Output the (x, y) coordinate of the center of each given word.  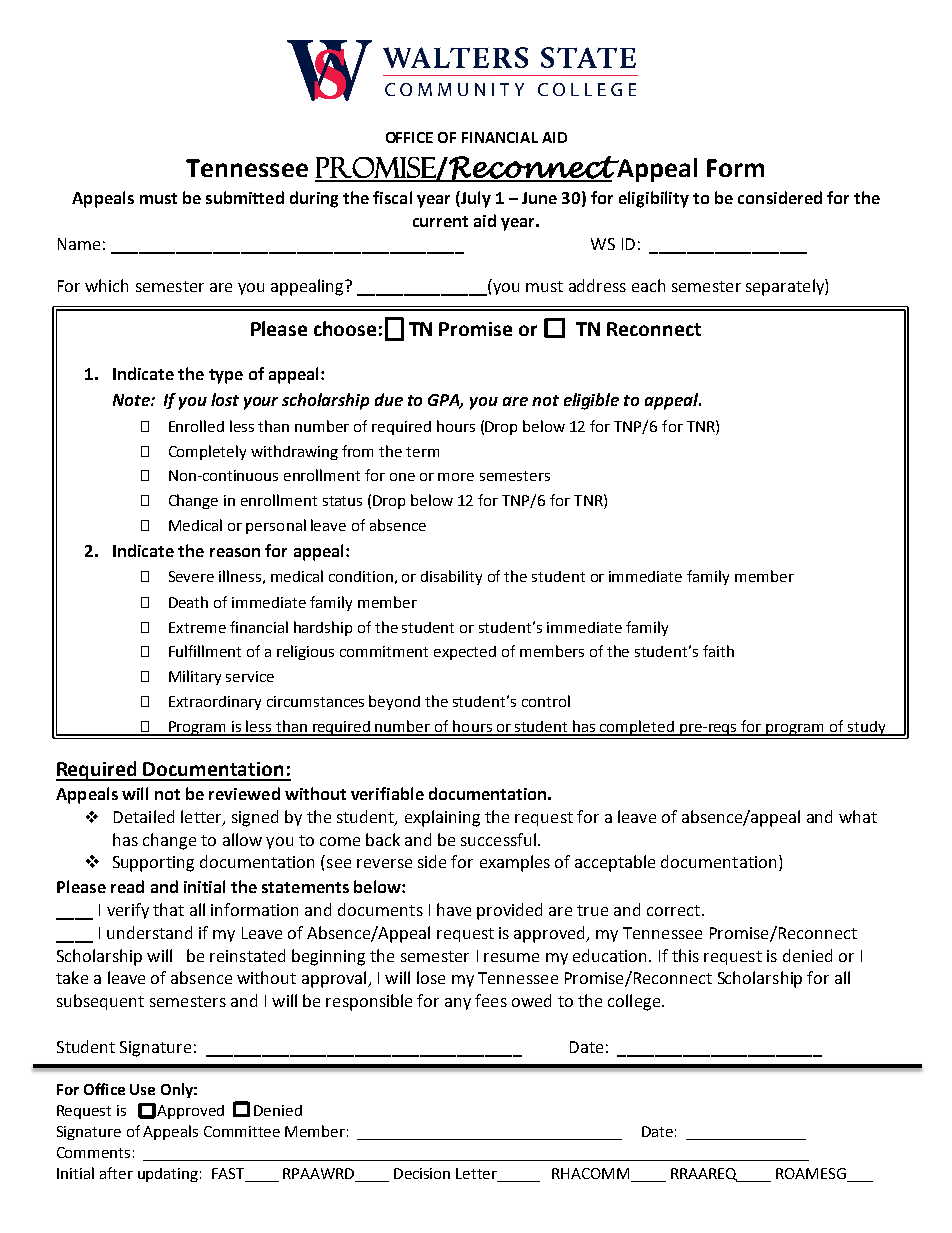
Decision (422, 1173)
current (440, 221)
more (456, 477)
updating (168, 1175)
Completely (207, 452)
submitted (245, 197)
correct (673, 910)
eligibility (654, 199)
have (454, 909)
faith (718, 651)
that (168, 909)
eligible (591, 401)
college (635, 1002)
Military (195, 677)
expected (465, 653)
